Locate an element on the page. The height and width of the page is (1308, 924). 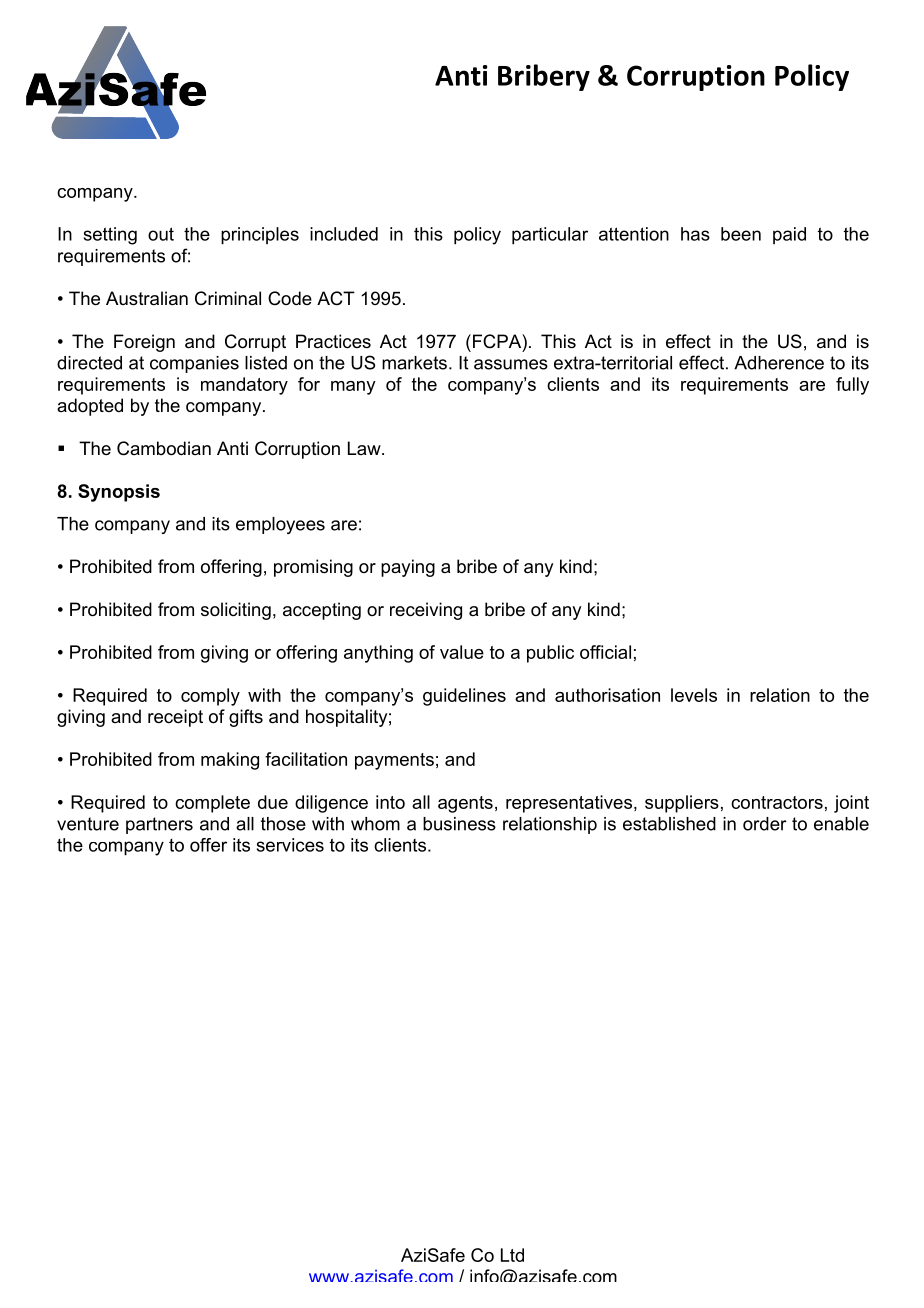
partners is located at coordinates (159, 825).
